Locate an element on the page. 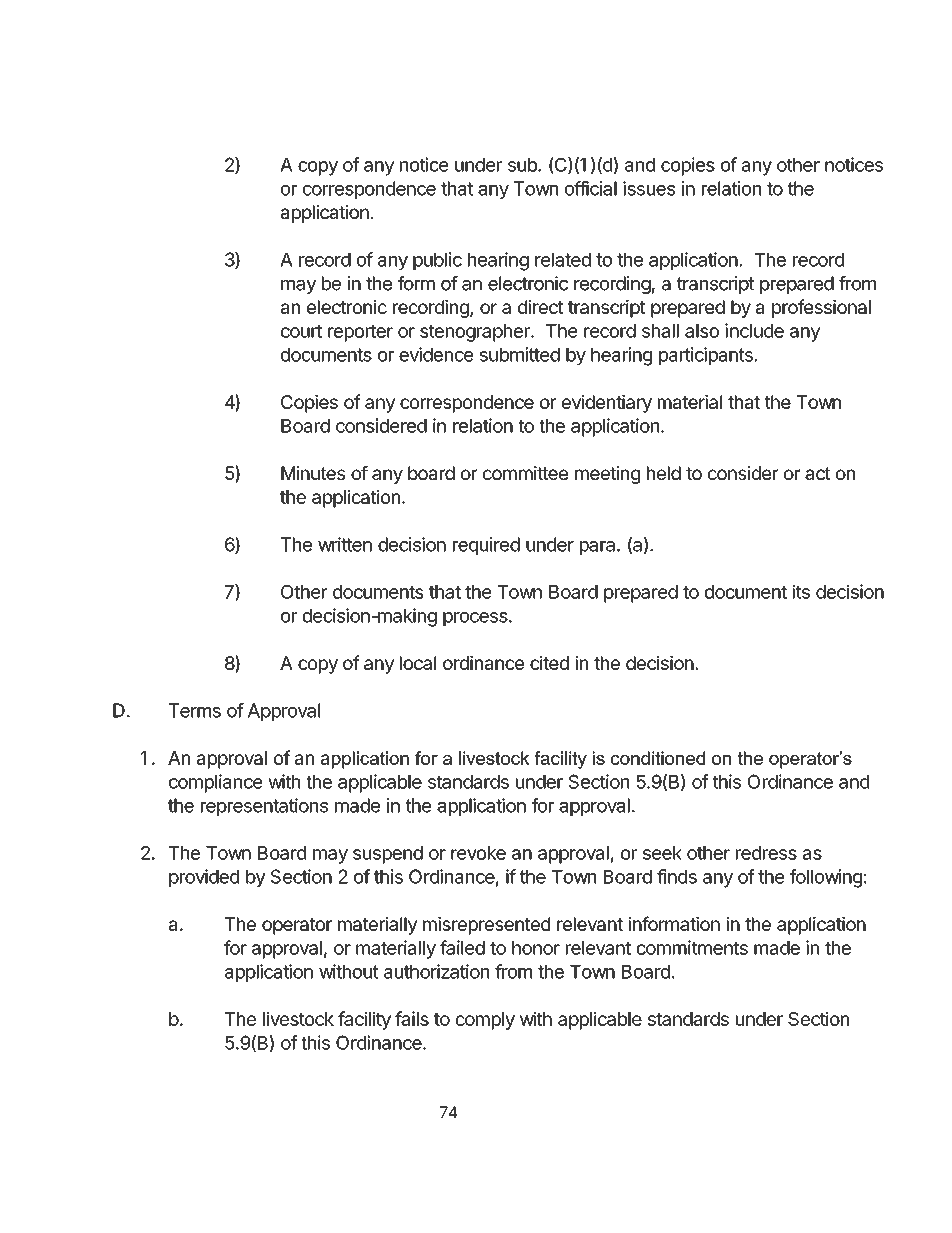 This image has height=1233, width=952. fails is located at coordinates (412, 1018).
